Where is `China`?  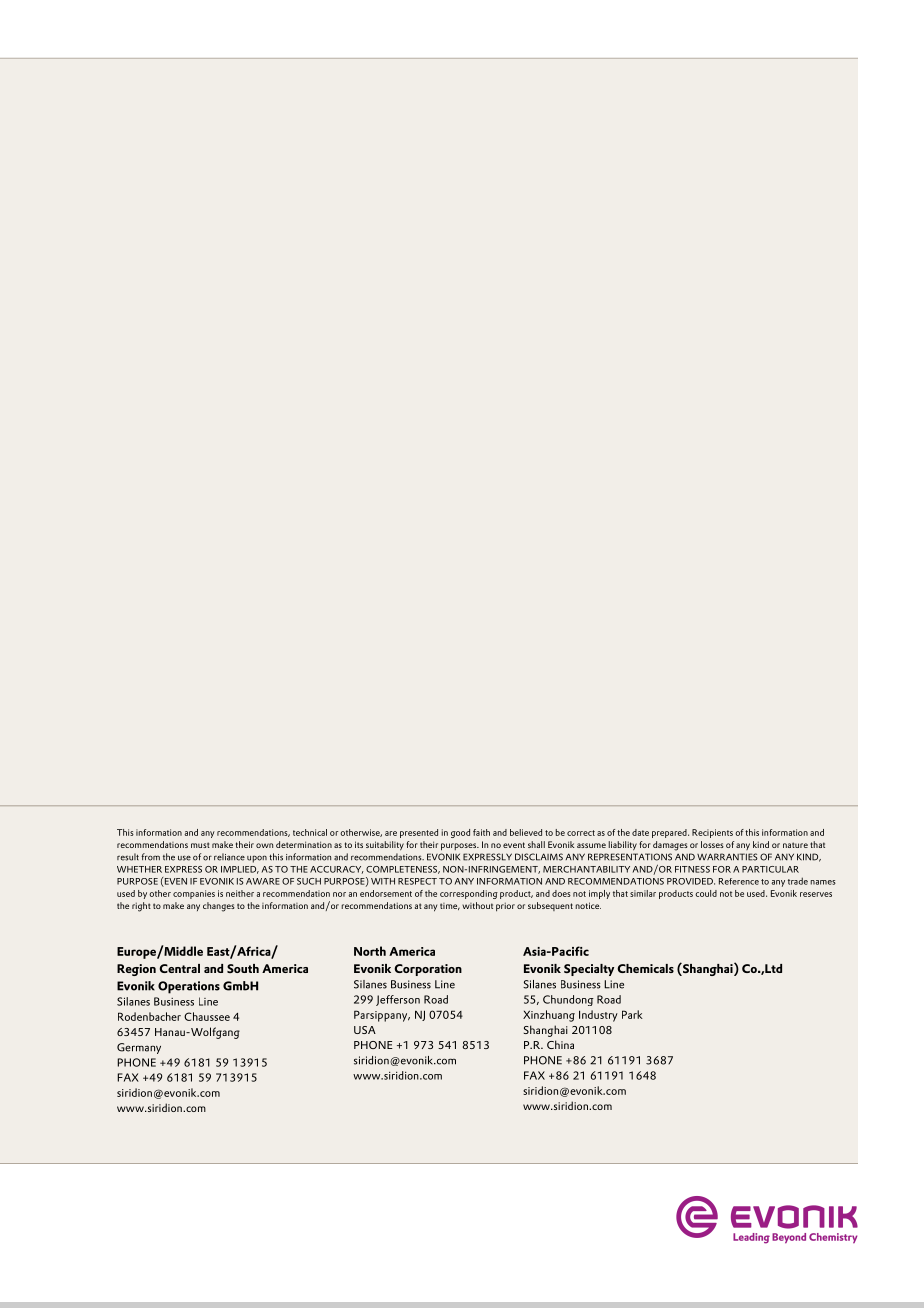 China is located at coordinates (560, 1044).
